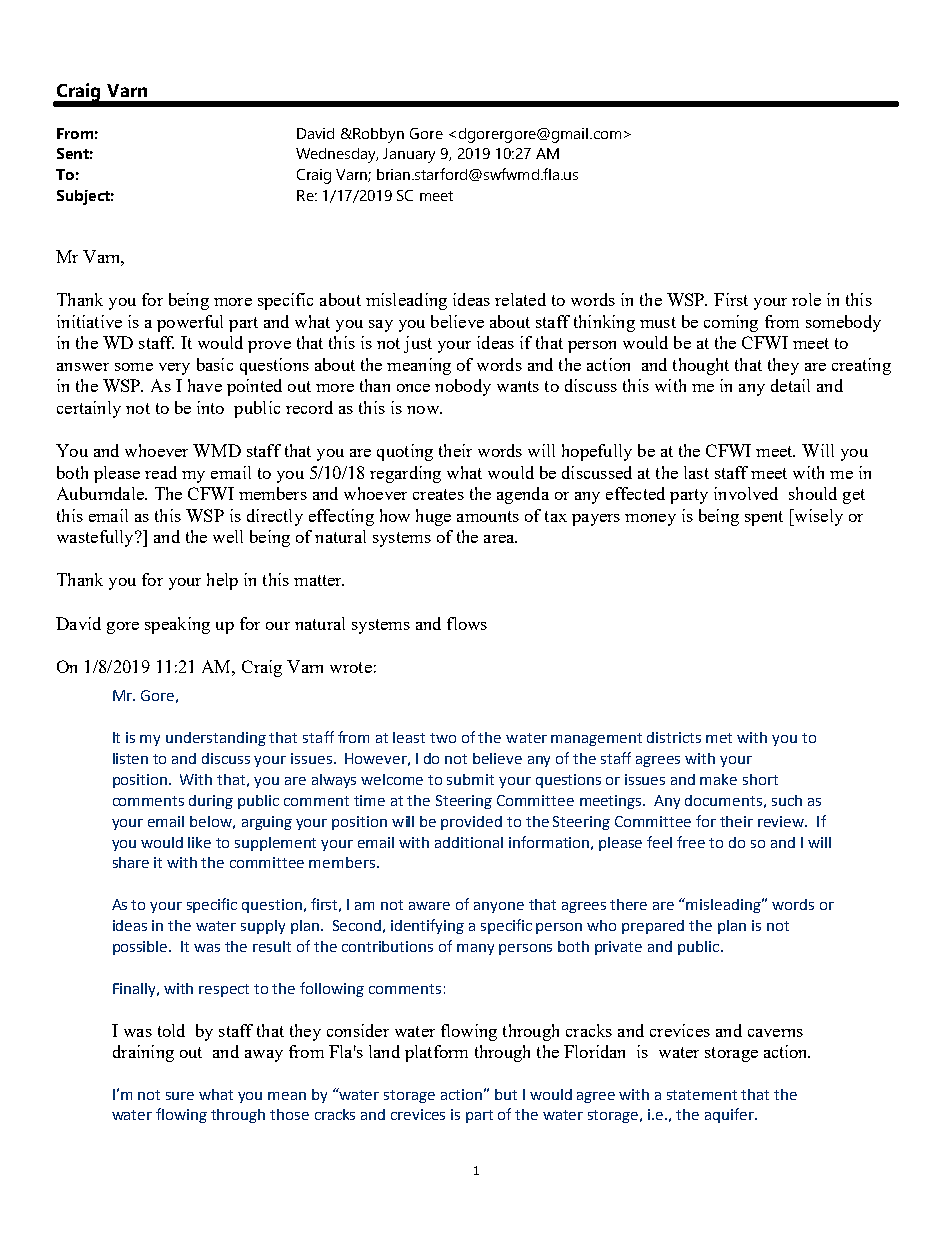 This screenshot has height=1233, width=952. Describe the element at coordinates (760, 779) in the screenshot. I see `short` at that location.
